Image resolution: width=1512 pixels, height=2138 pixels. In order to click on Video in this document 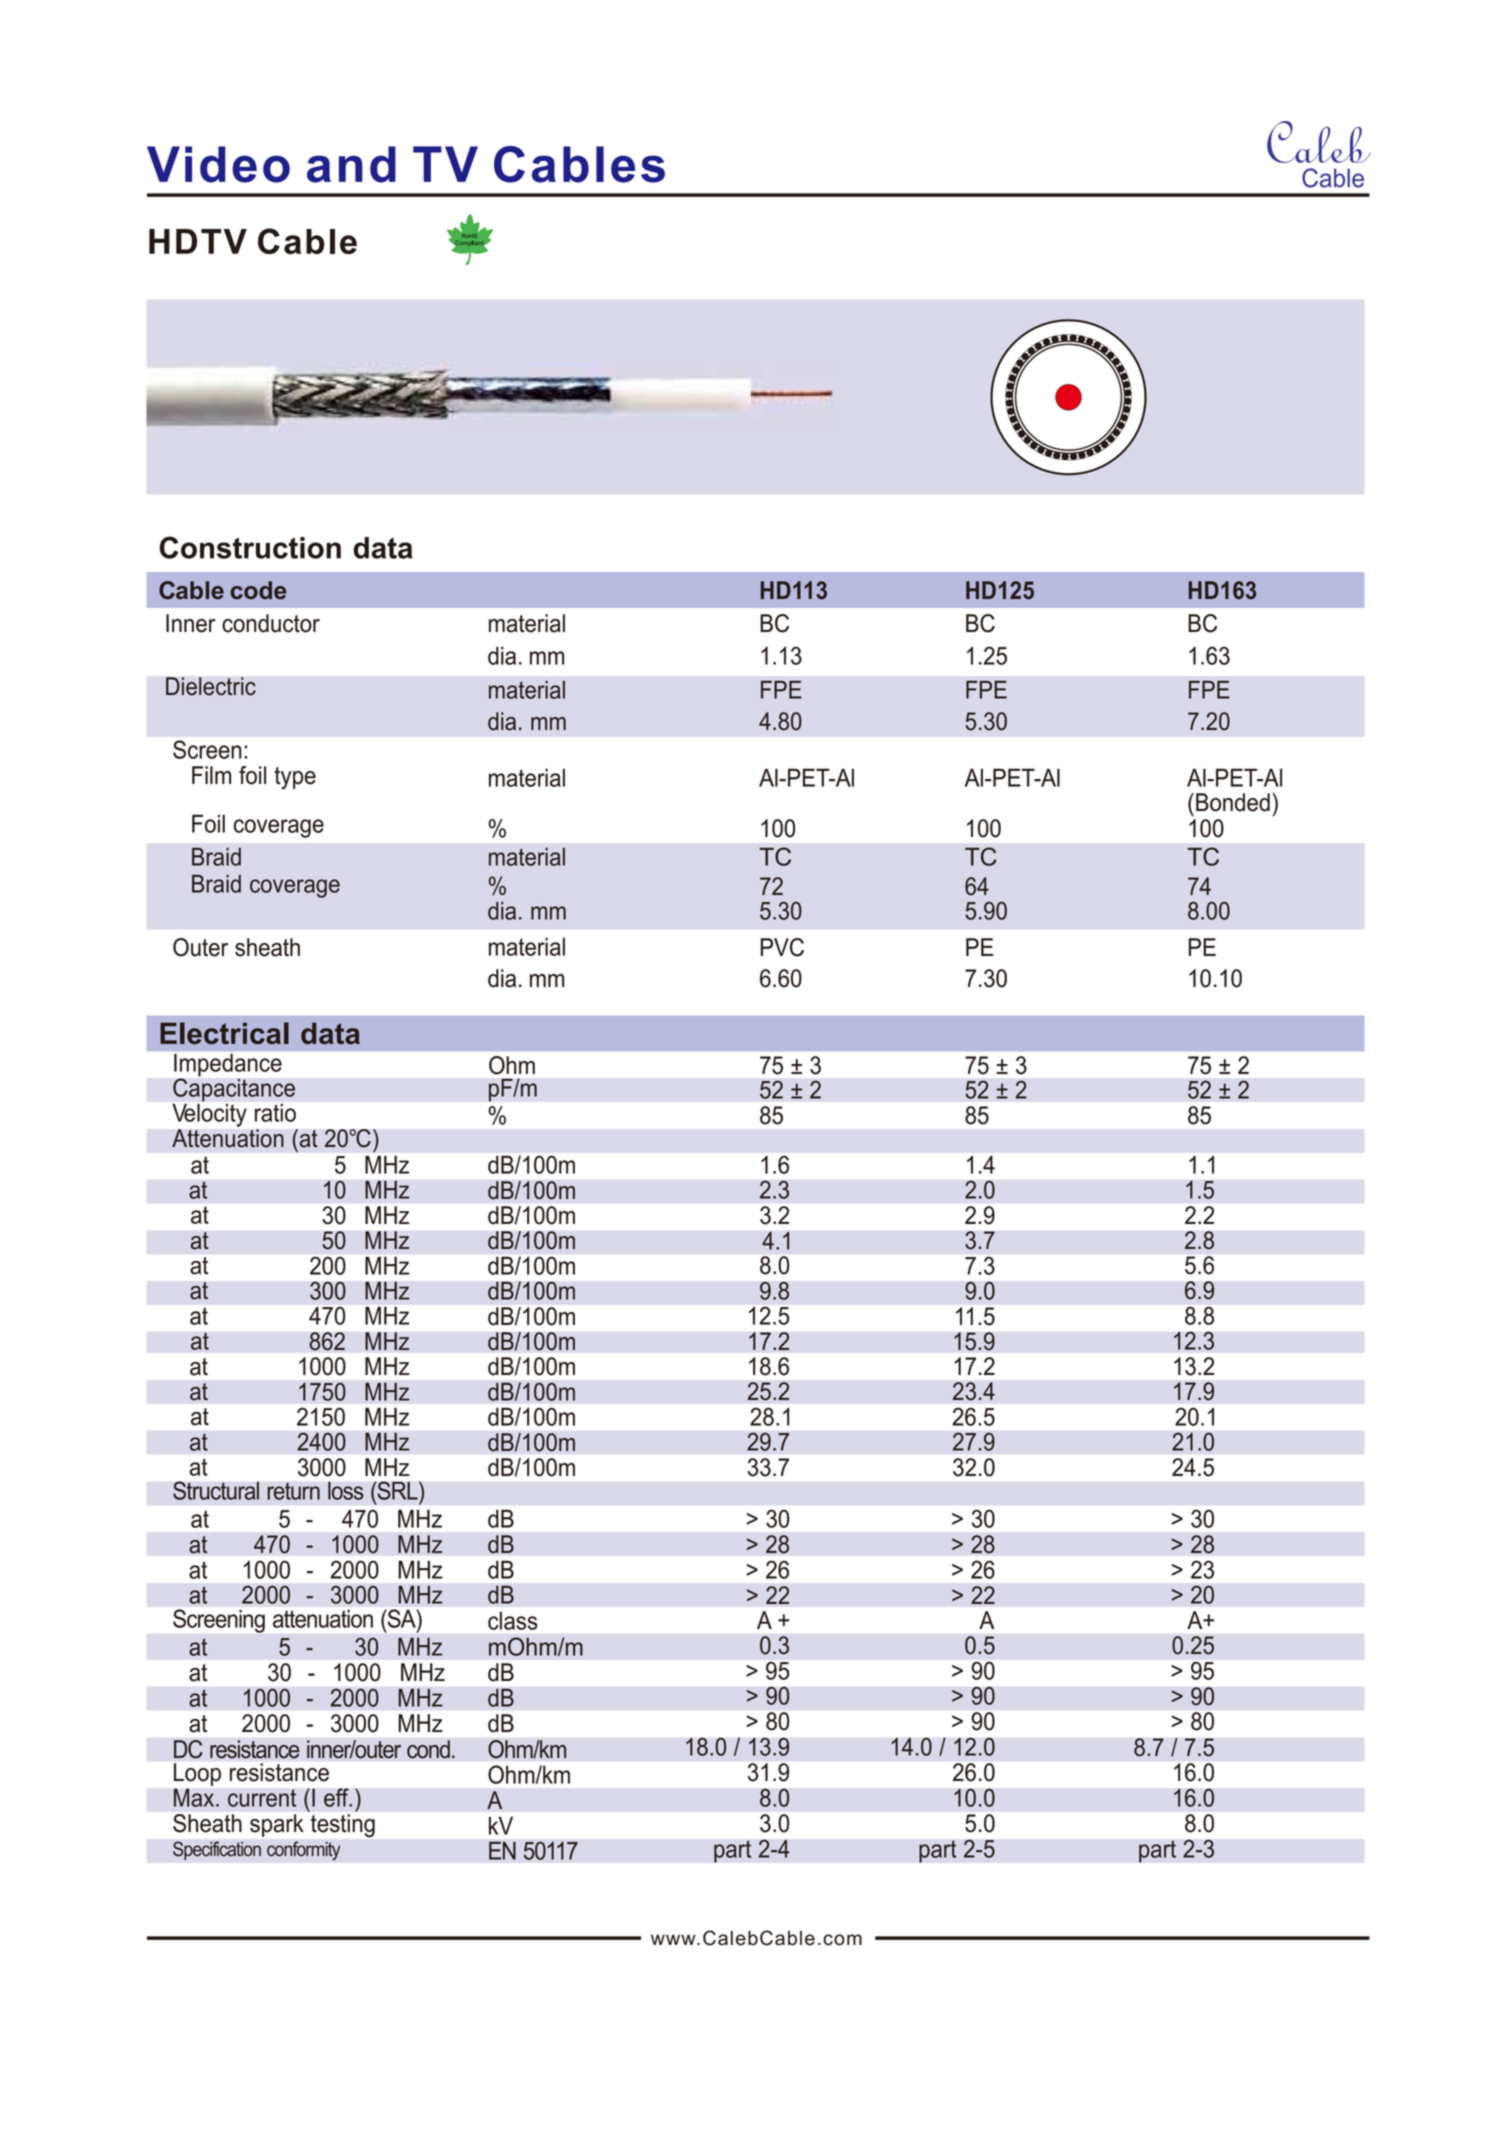, I will do `click(218, 164)`.
